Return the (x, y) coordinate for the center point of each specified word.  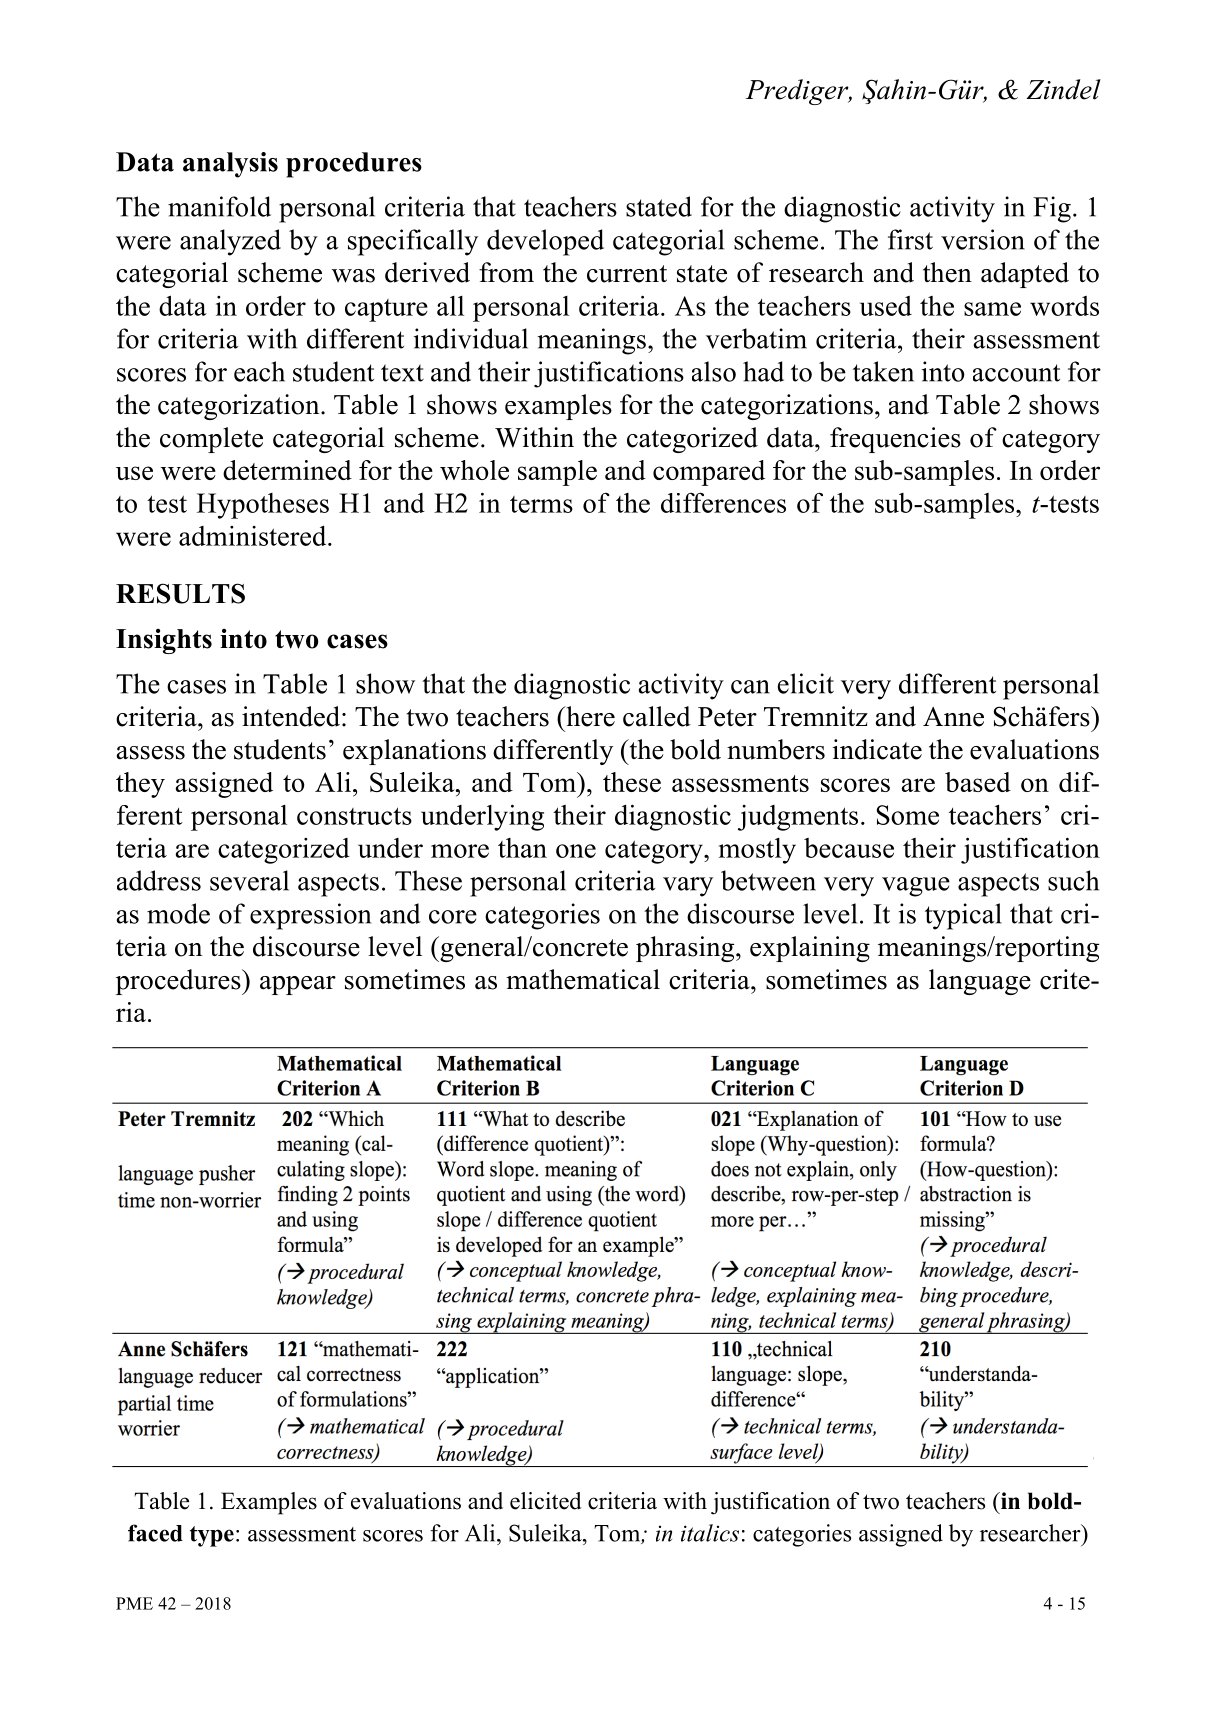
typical (963, 916)
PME (134, 1603)
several (249, 880)
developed (545, 242)
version (983, 239)
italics (710, 1533)
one (576, 851)
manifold (219, 206)
